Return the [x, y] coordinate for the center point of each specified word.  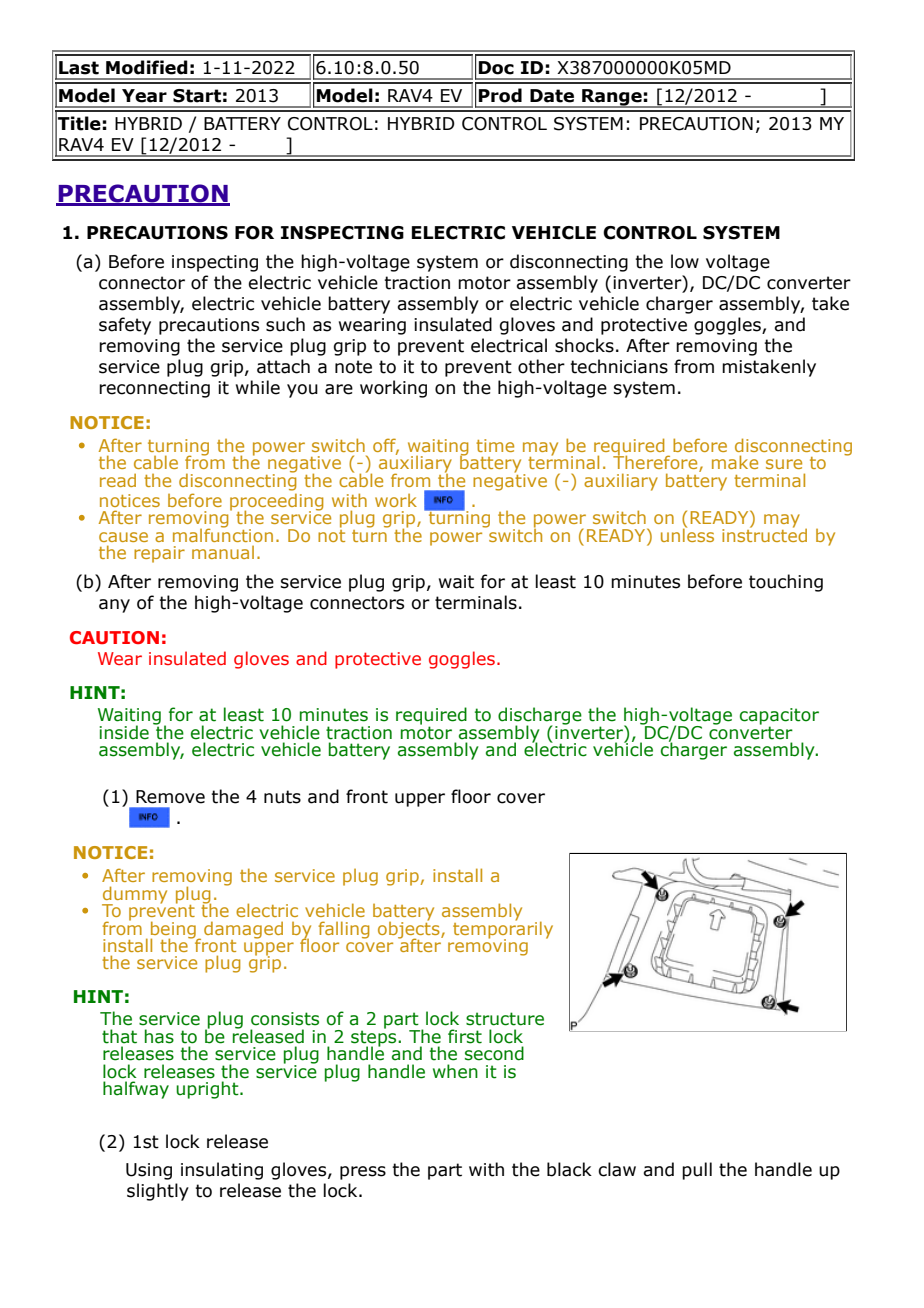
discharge [540, 717]
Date [552, 96]
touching [786, 583]
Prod [500, 95]
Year [144, 96]
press [363, 1173]
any [114, 606]
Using [149, 1171]
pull [697, 1171]
